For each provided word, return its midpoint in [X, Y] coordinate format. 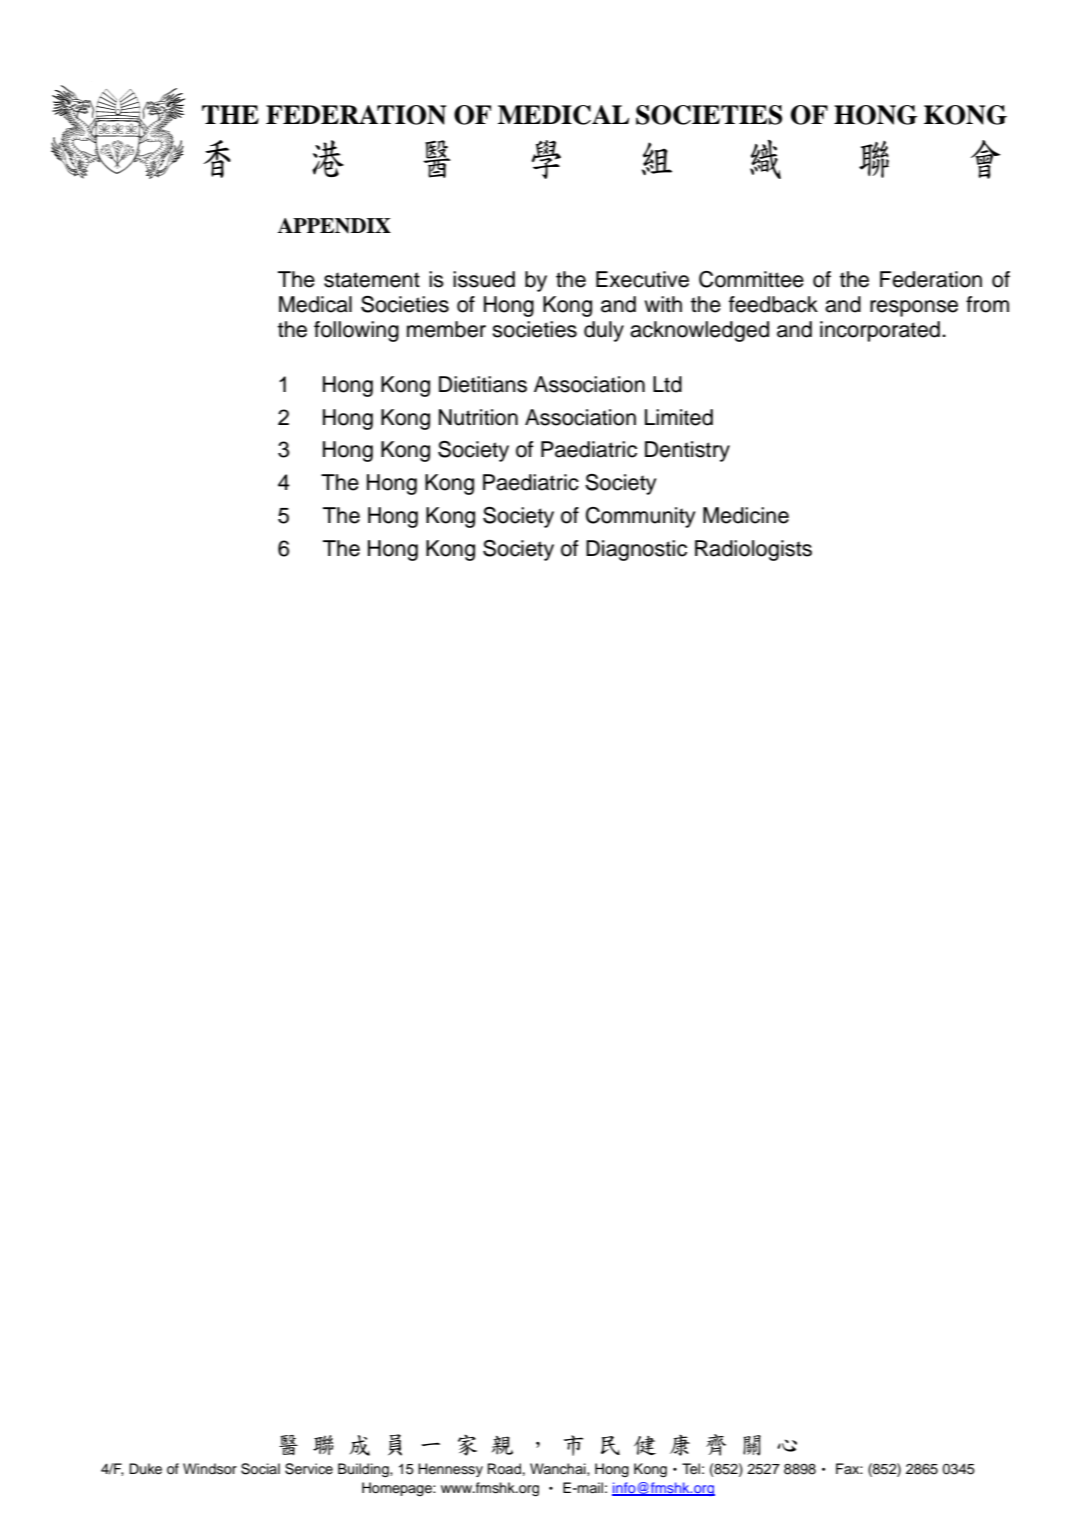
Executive [642, 279]
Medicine [746, 515]
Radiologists [753, 550]
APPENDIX [334, 226]
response [914, 308]
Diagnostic [636, 550]
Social [260, 1469]
